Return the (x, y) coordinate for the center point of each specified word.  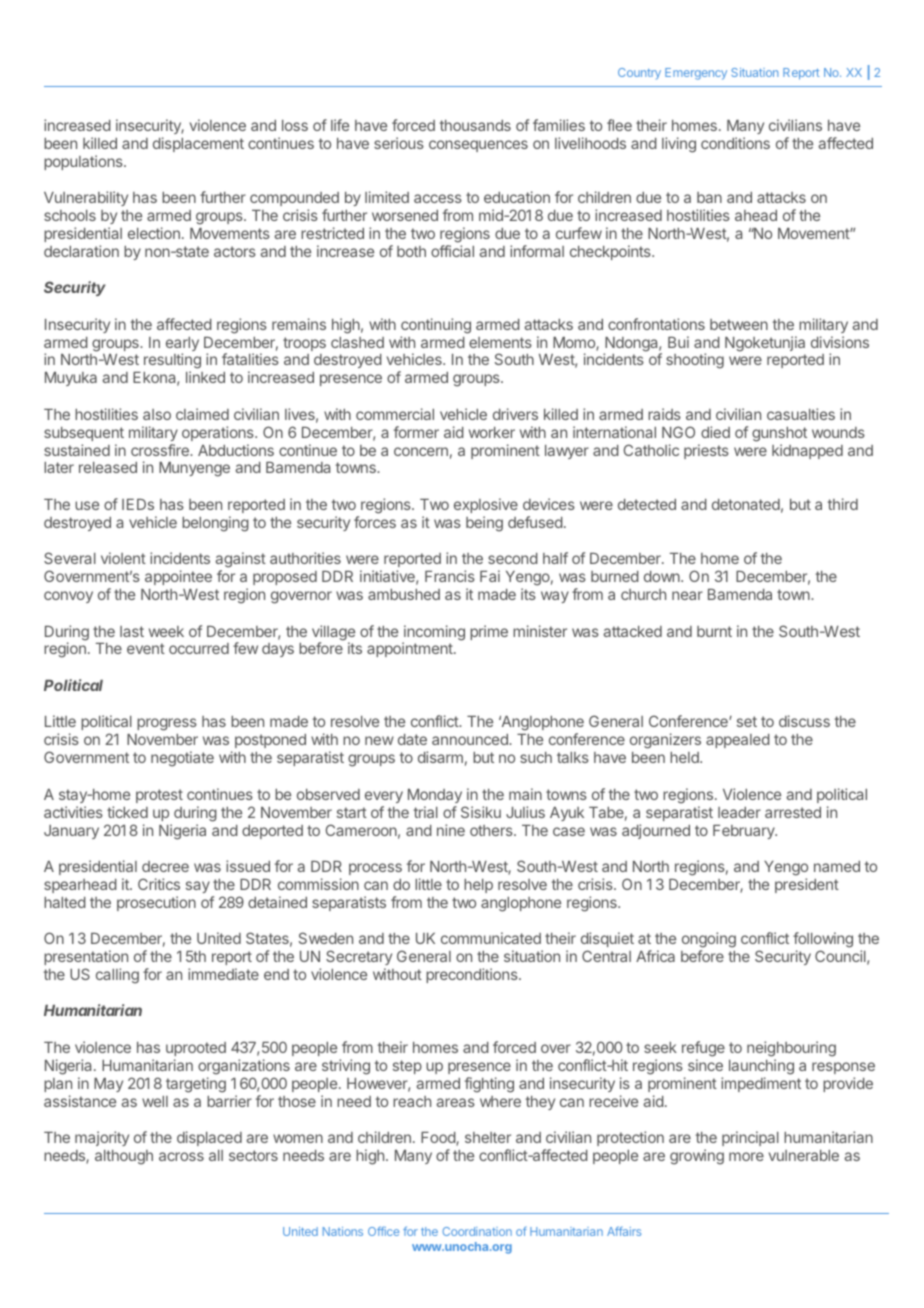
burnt (714, 631)
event (146, 648)
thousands (475, 125)
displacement (198, 144)
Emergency (696, 74)
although (124, 1157)
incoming (433, 634)
